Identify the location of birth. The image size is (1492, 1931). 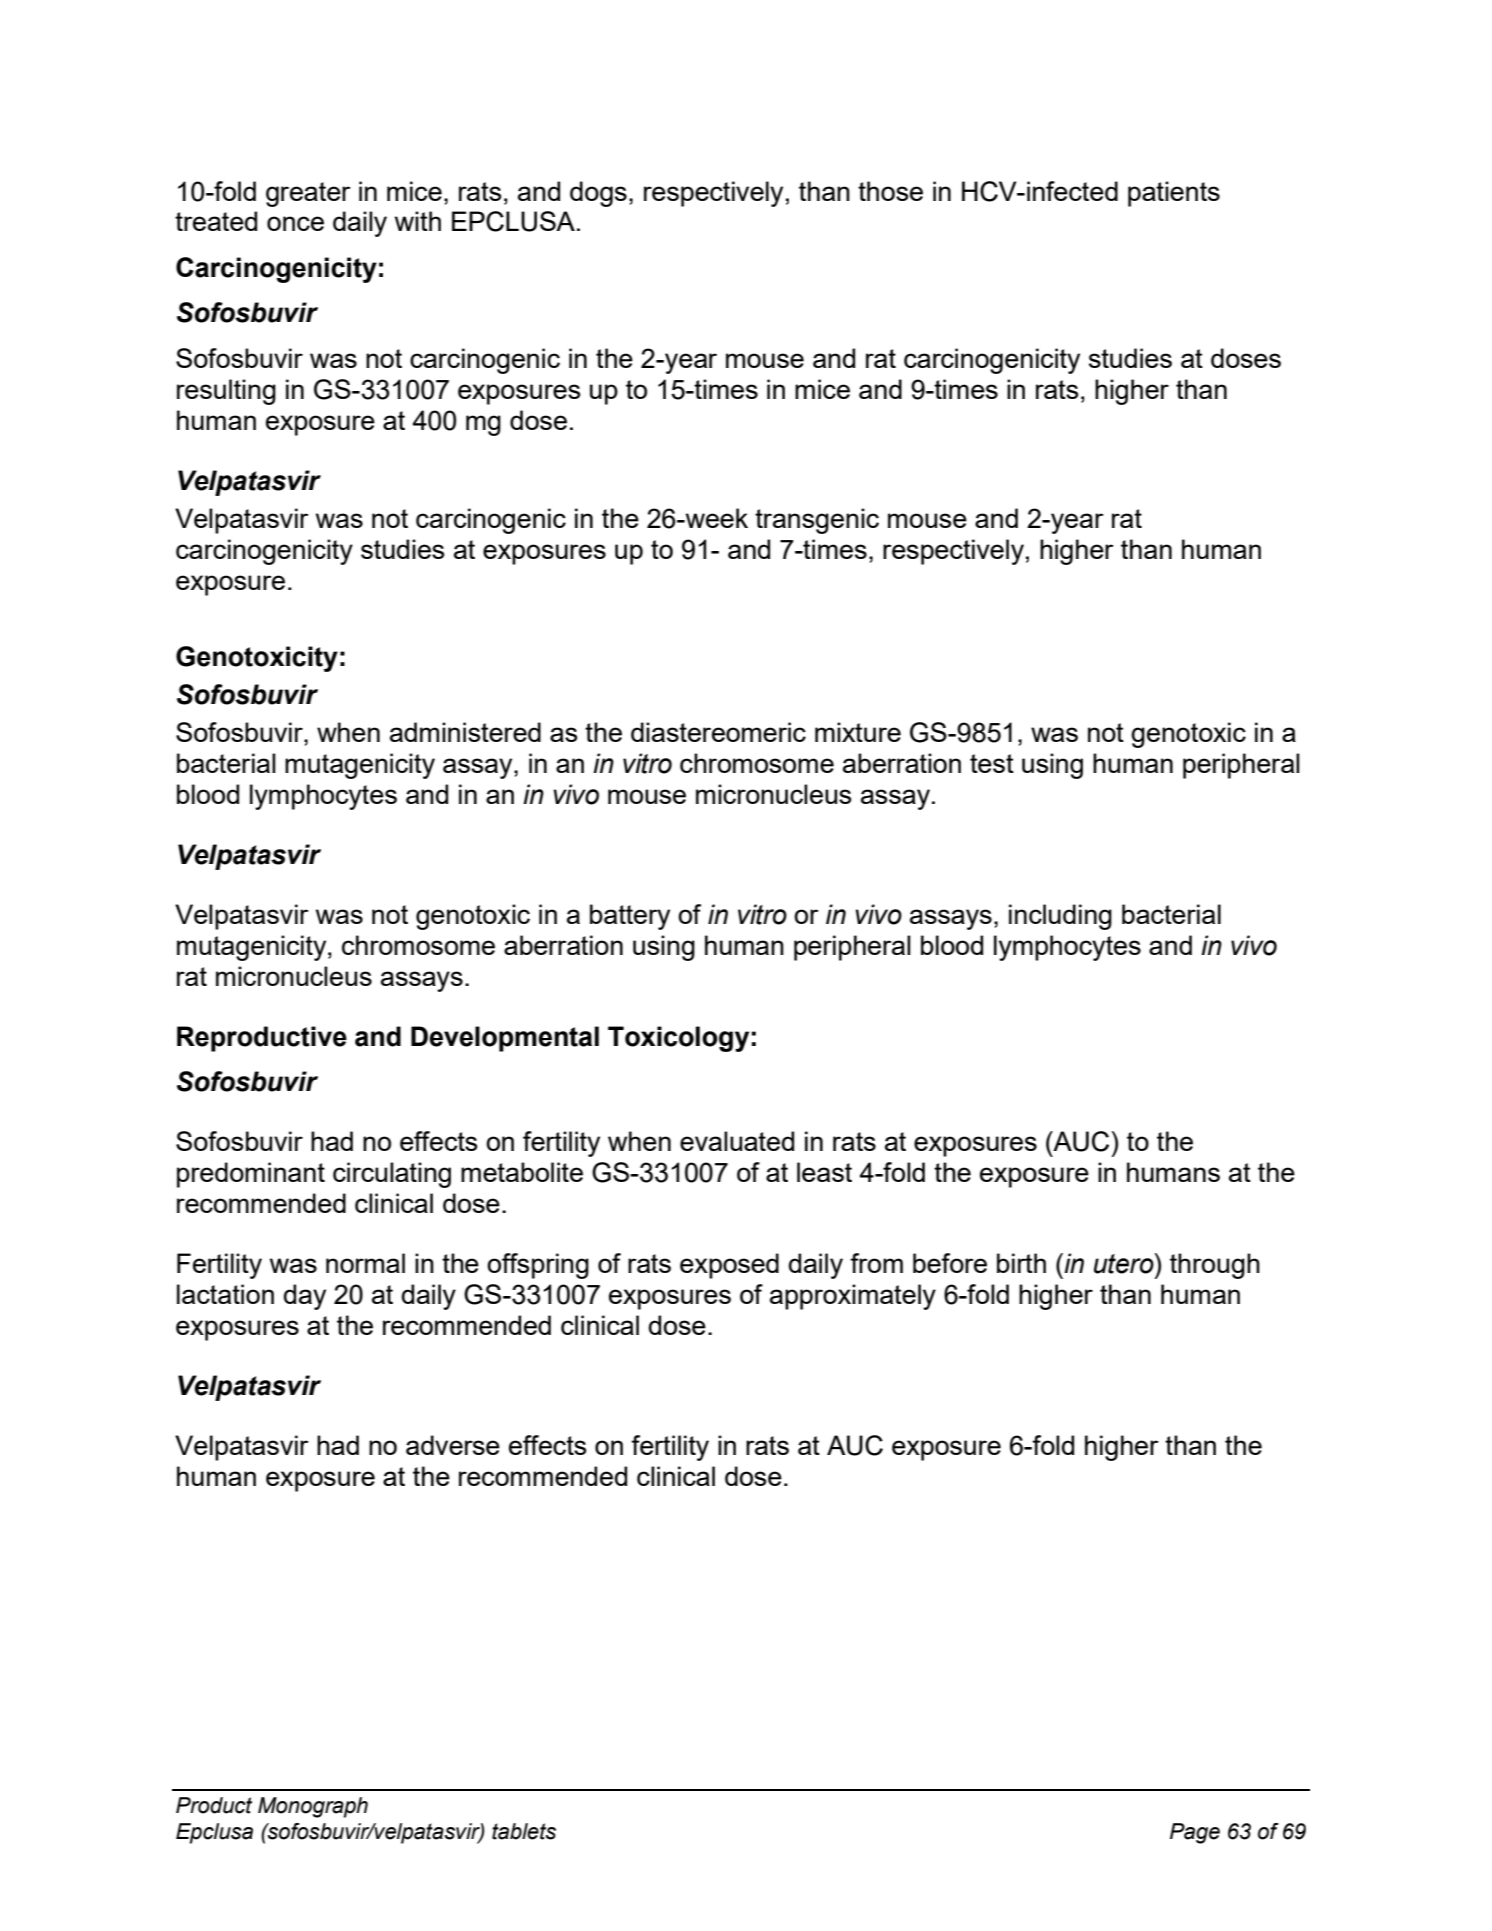
(1021, 1263).
